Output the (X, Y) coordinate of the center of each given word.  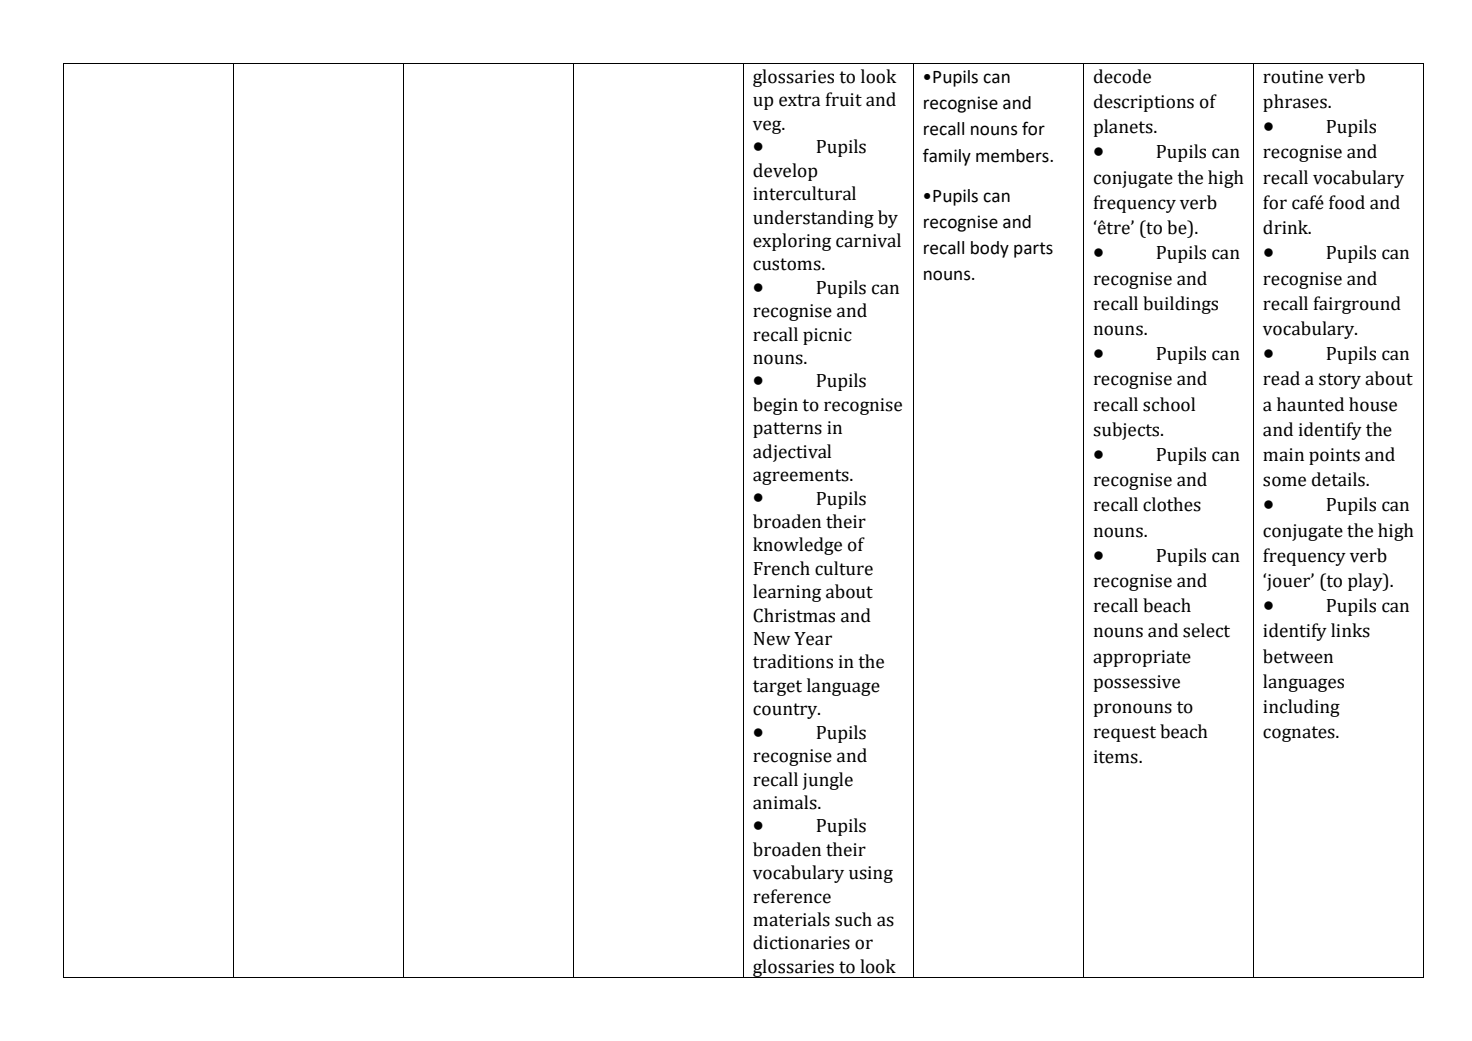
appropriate (1142, 658)
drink (1286, 227)
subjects (1127, 431)
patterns (787, 430)
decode (1122, 76)
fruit (844, 99)
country (786, 711)
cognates (1300, 734)
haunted (1310, 404)
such (853, 919)
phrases (1296, 103)
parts (1033, 250)
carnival (868, 240)
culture (844, 568)
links (1350, 630)
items (1117, 757)
